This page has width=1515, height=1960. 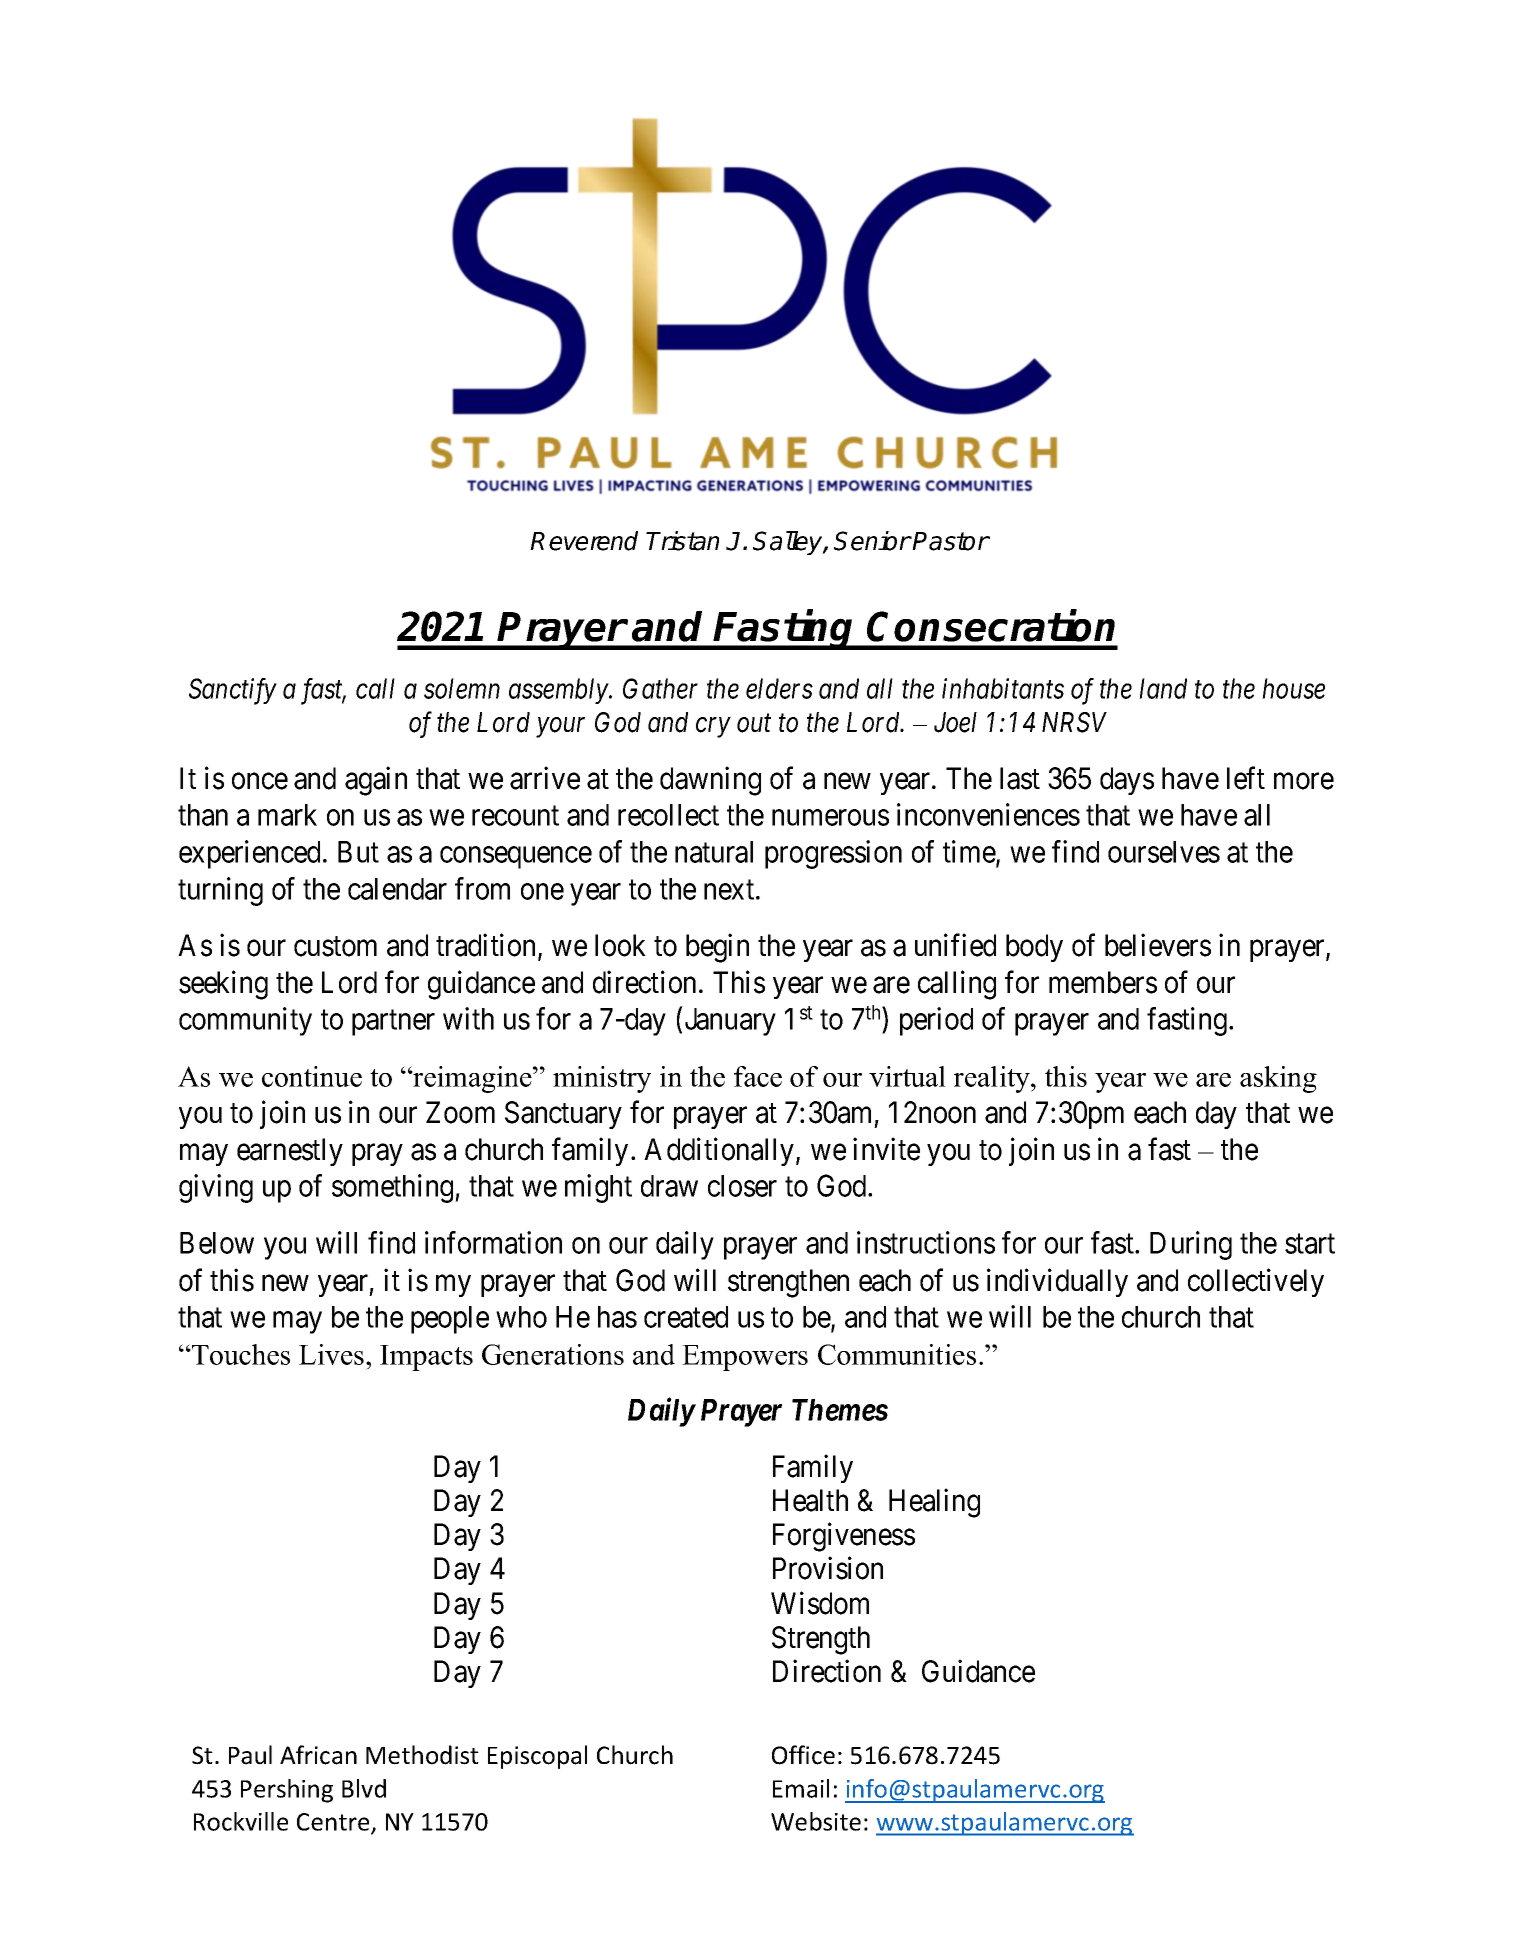 I want to click on Healing, so click(x=934, y=1503).
